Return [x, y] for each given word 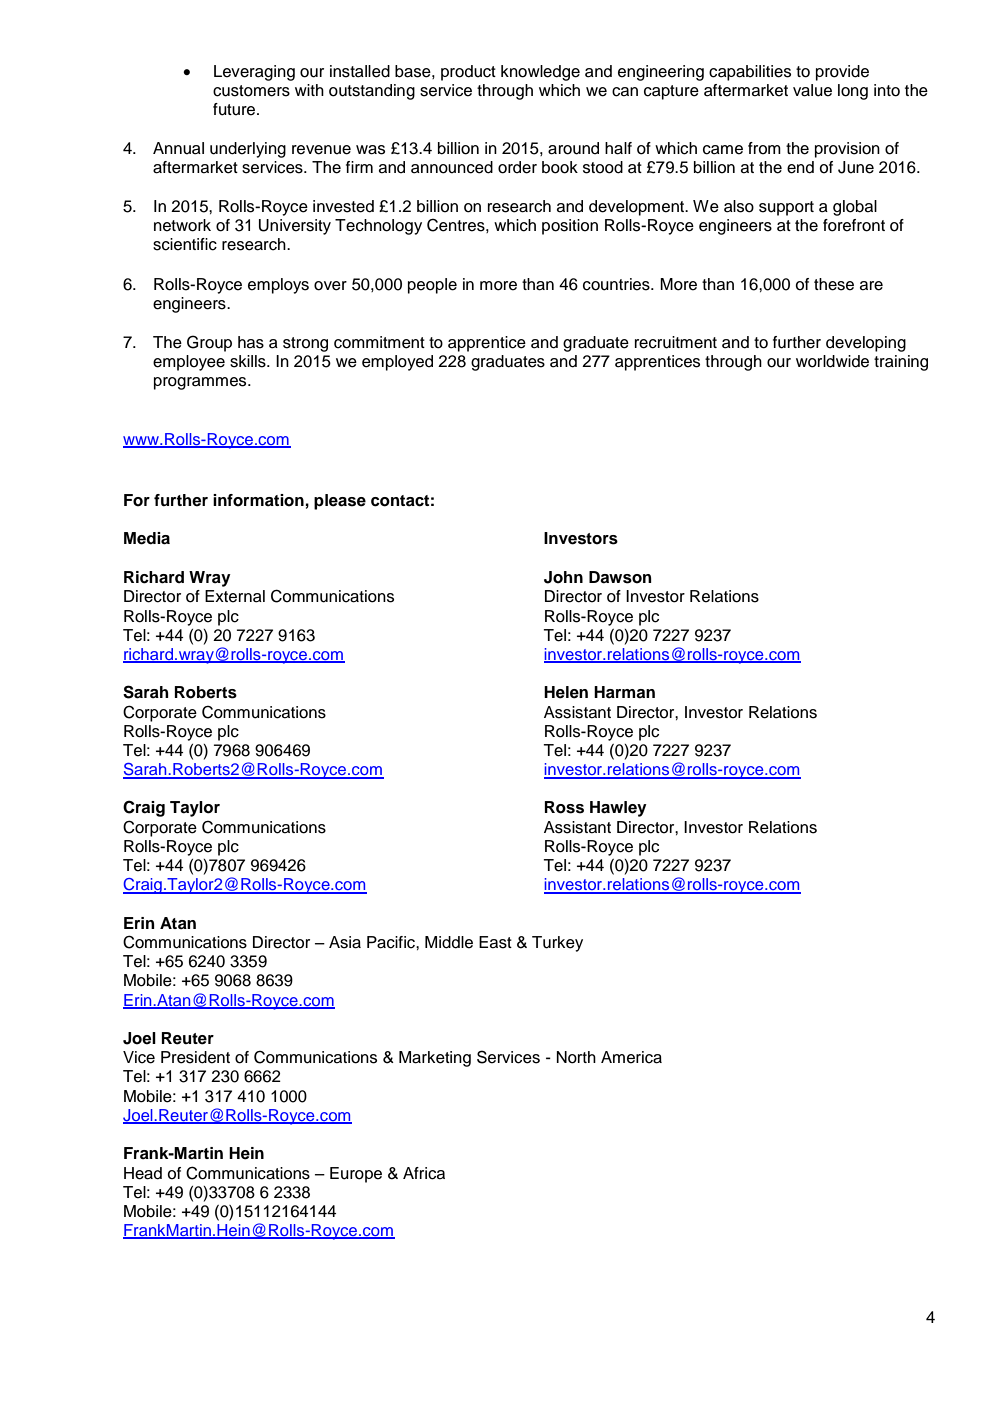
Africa [424, 1173]
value [812, 90]
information [258, 500]
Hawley [618, 809]
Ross [564, 807]
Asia [345, 942]
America [631, 1057]
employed [397, 363]
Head [143, 1173]
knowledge [540, 73]
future [235, 109]
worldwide [832, 361]
